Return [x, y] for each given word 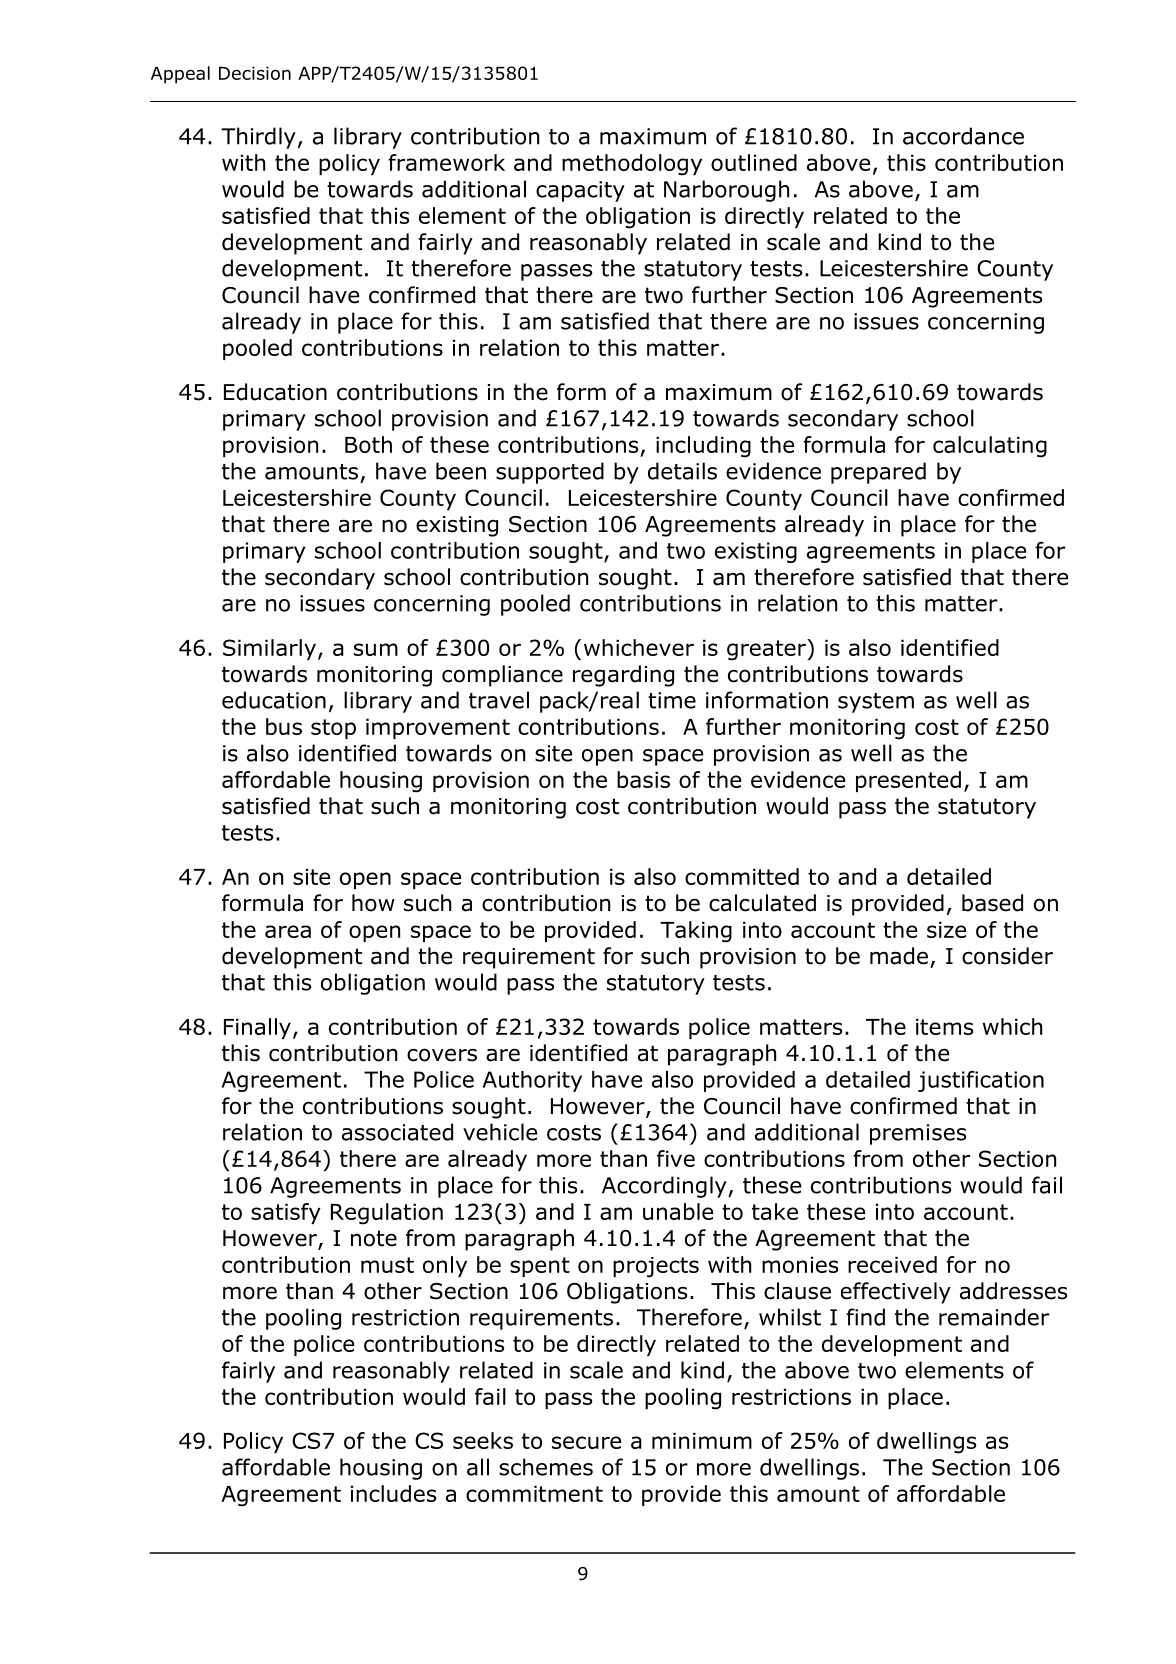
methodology [632, 165]
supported [550, 473]
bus [284, 726]
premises [918, 1134]
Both [368, 444]
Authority [532, 1081]
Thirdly [258, 138]
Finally [257, 1028]
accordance [963, 136]
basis [643, 779]
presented [908, 781]
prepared [878, 473]
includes [393, 1493]
